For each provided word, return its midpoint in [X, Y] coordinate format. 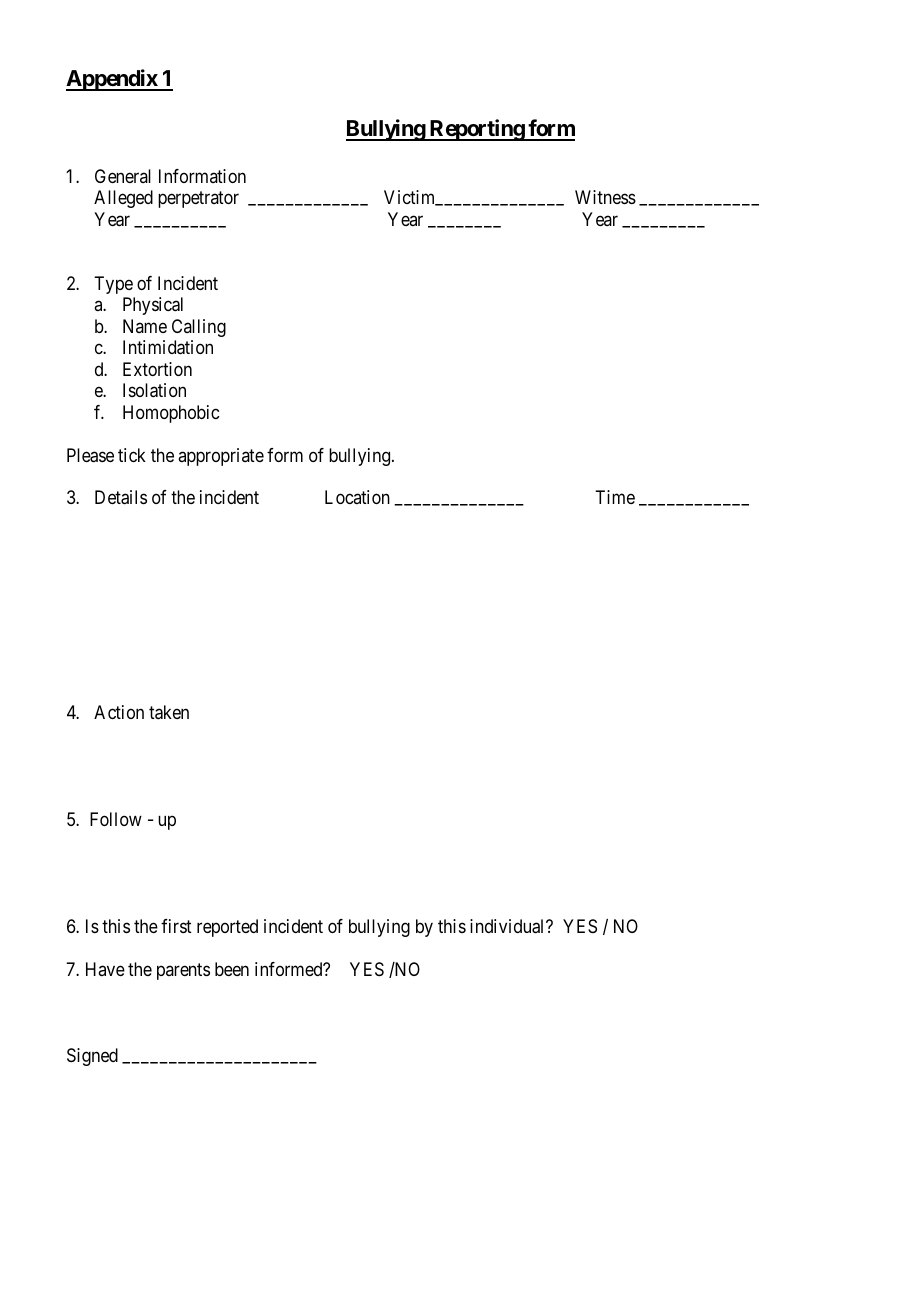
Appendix [112, 80]
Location [357, 497]
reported [227, 928]
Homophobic [171, 414]
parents [183, 971]
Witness [605, 197]
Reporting [476, 130]
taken [169, 712]
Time [615, 497]
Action [119, 712]
